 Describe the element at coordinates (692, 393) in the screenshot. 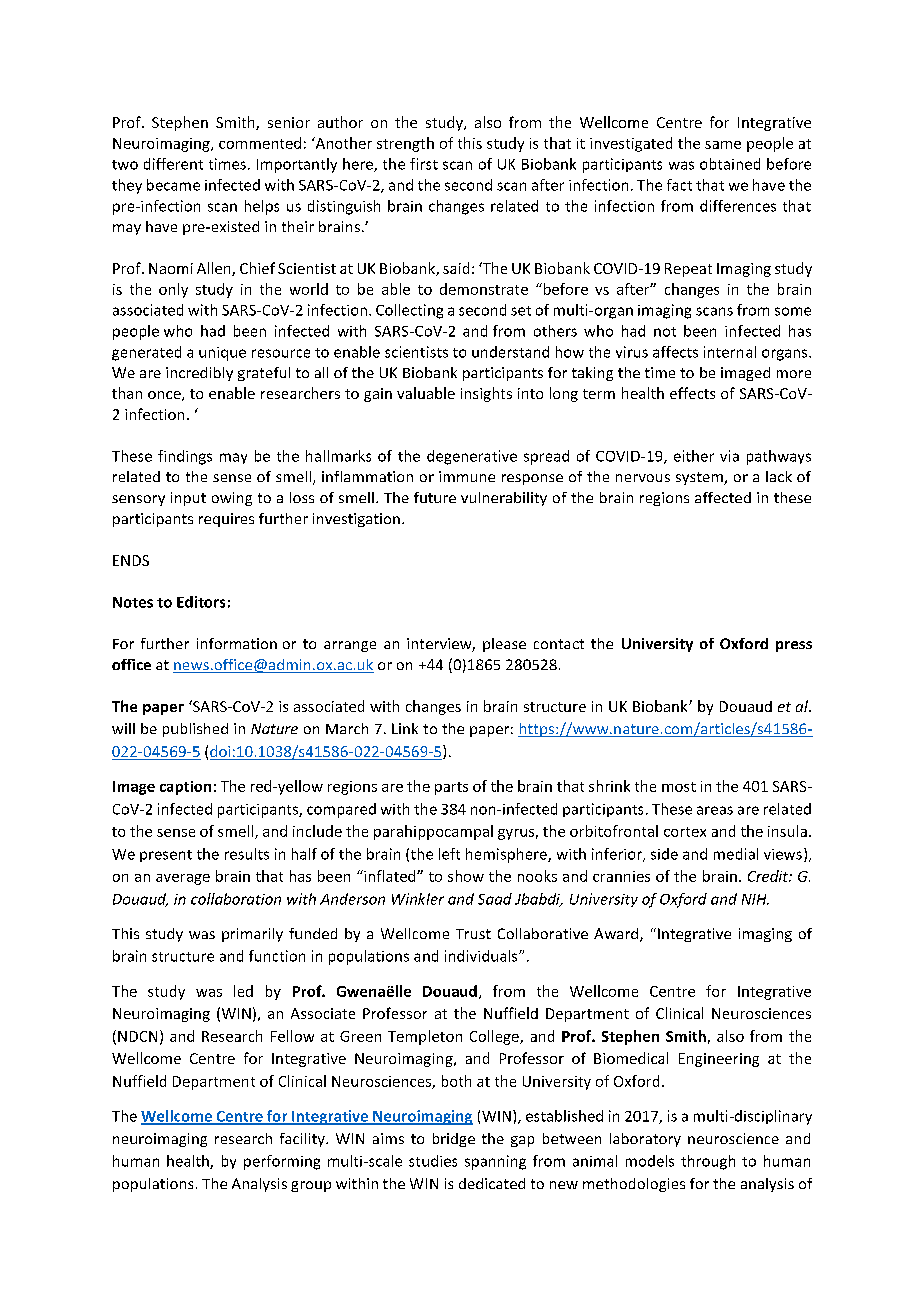

I see `effects` at that location.
